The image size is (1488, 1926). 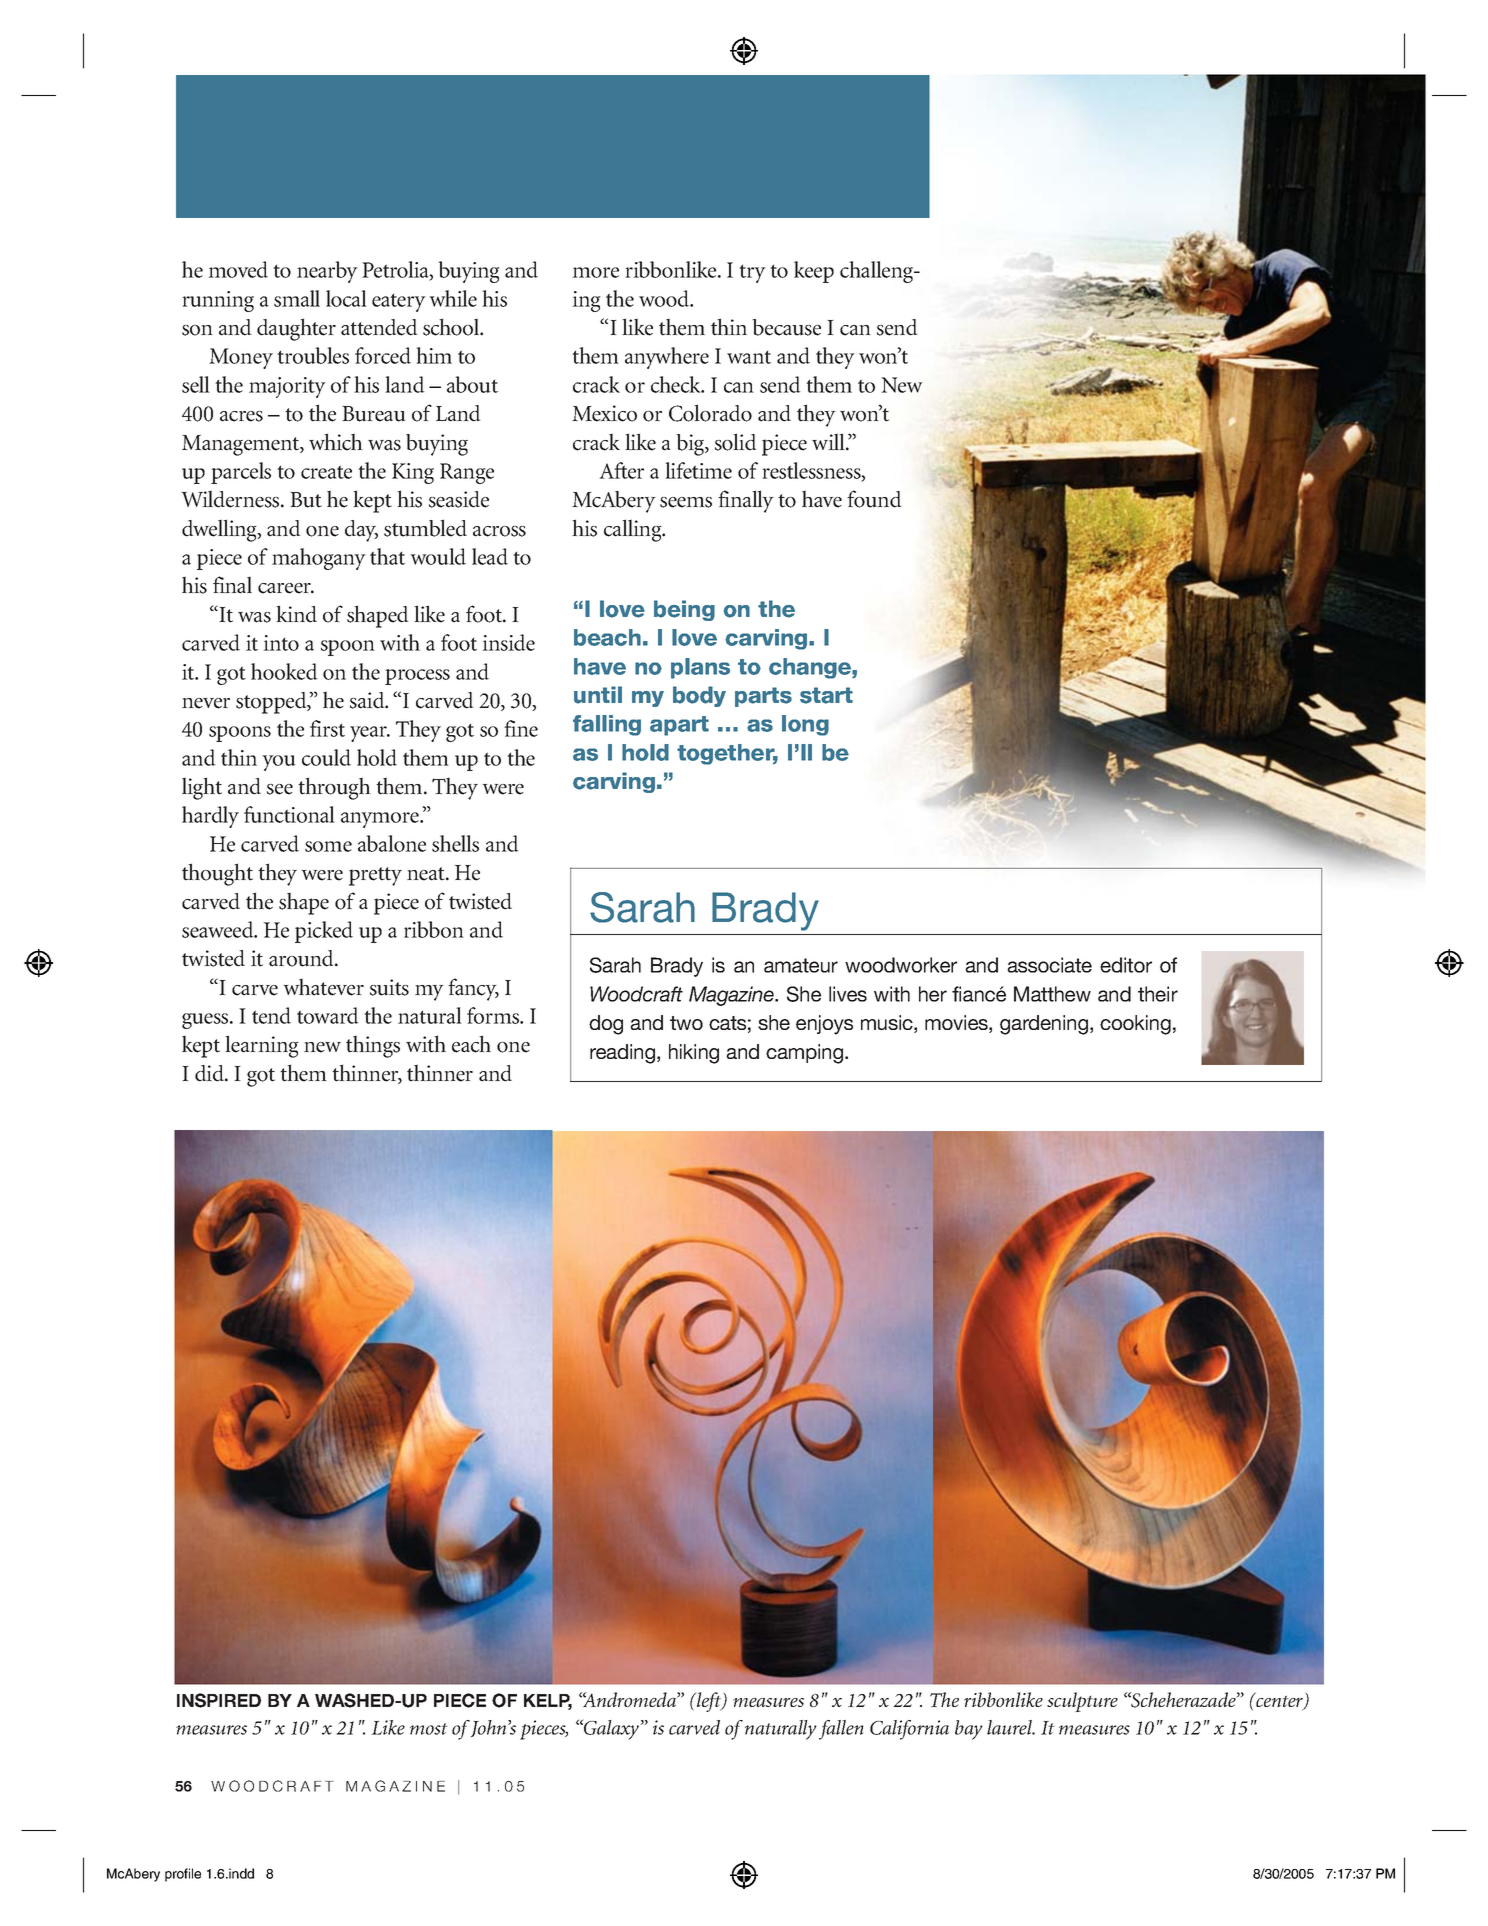 I want to click on apart, so click(x=679, y=726).
